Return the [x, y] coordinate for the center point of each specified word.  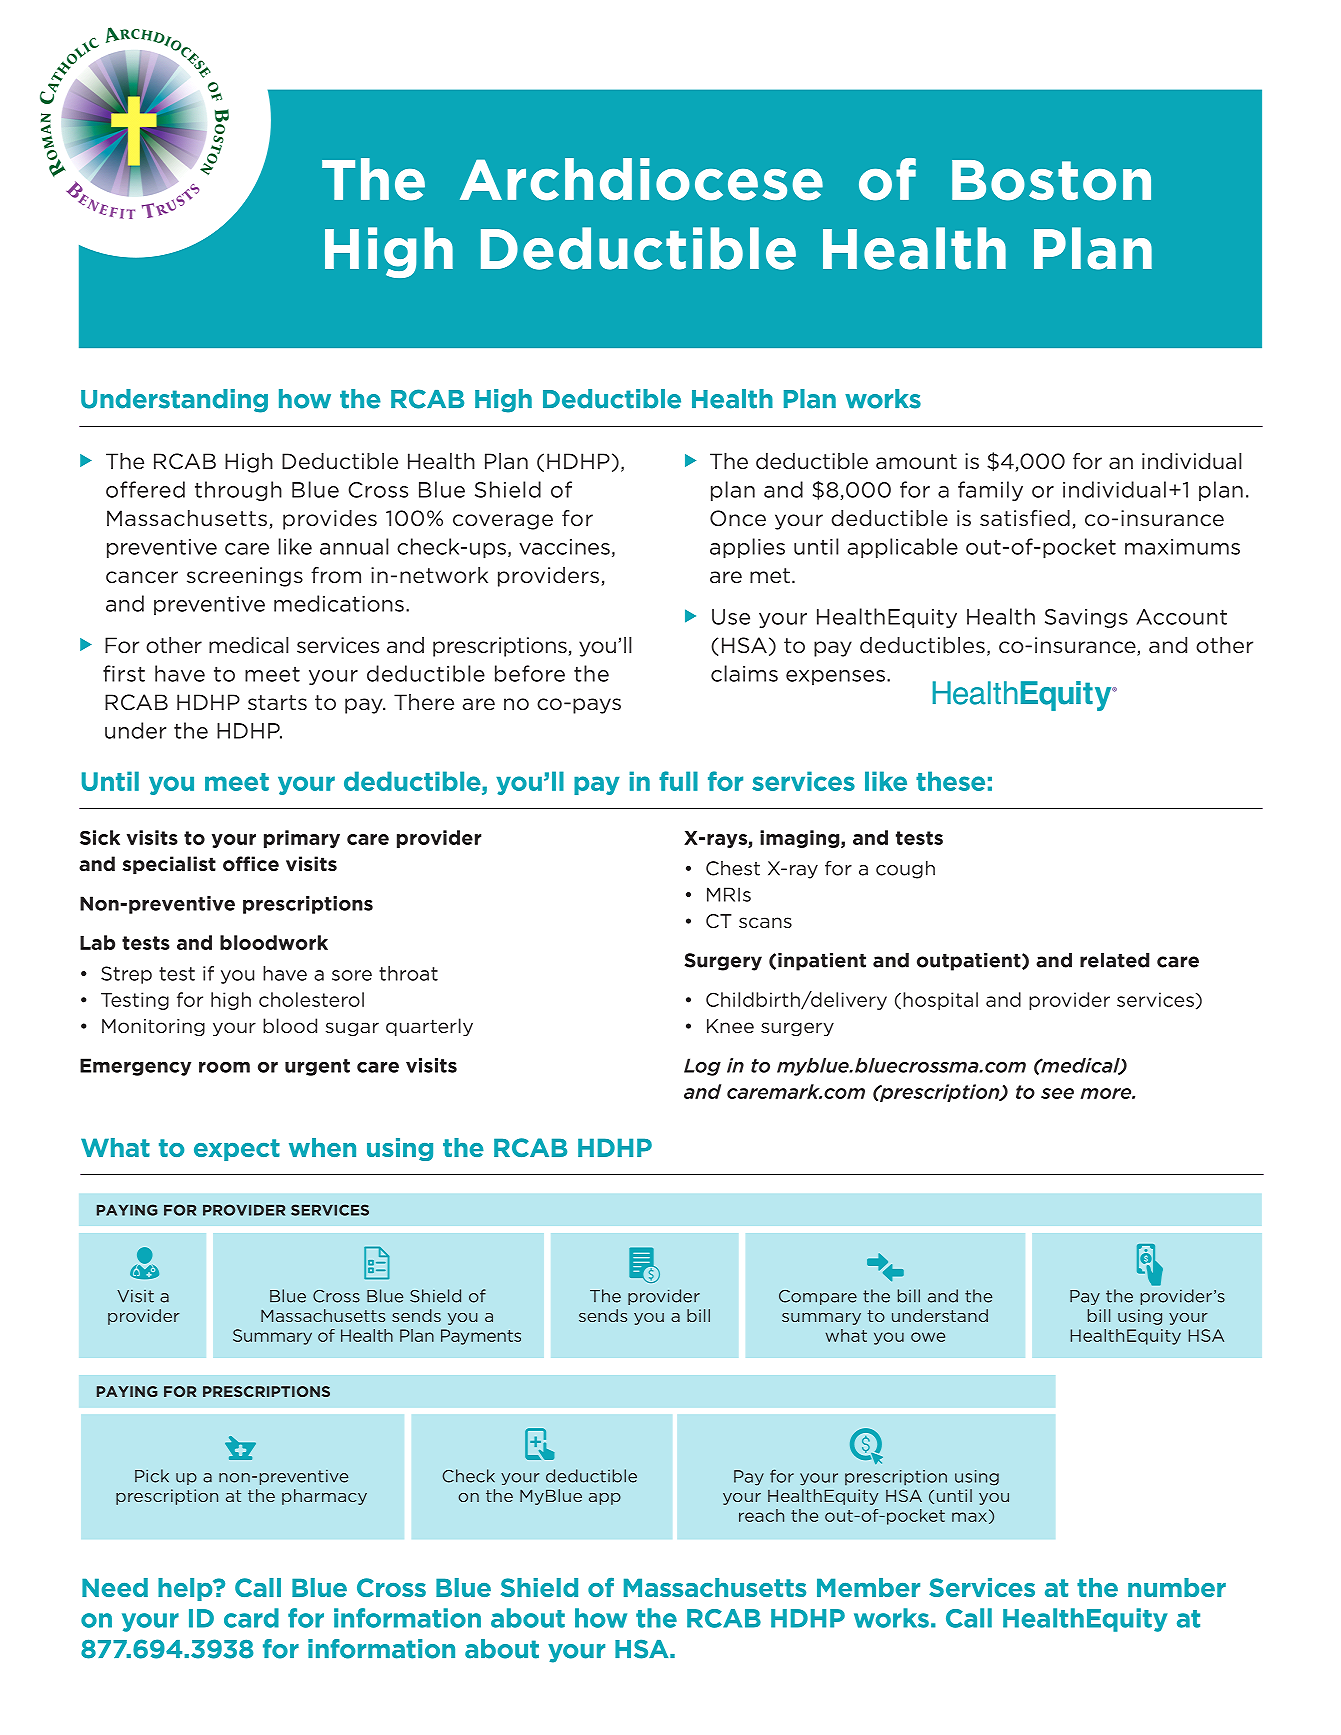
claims [744, 673]
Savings [1086, 618]
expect [237, 1150]
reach [761, 1515]
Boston [1051, 180]
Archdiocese [641, 179]
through [238, 491]
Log [702, 1067]
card [251, 1618]
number [1177, 1587]
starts [277, 702]
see [1057, 1093]
